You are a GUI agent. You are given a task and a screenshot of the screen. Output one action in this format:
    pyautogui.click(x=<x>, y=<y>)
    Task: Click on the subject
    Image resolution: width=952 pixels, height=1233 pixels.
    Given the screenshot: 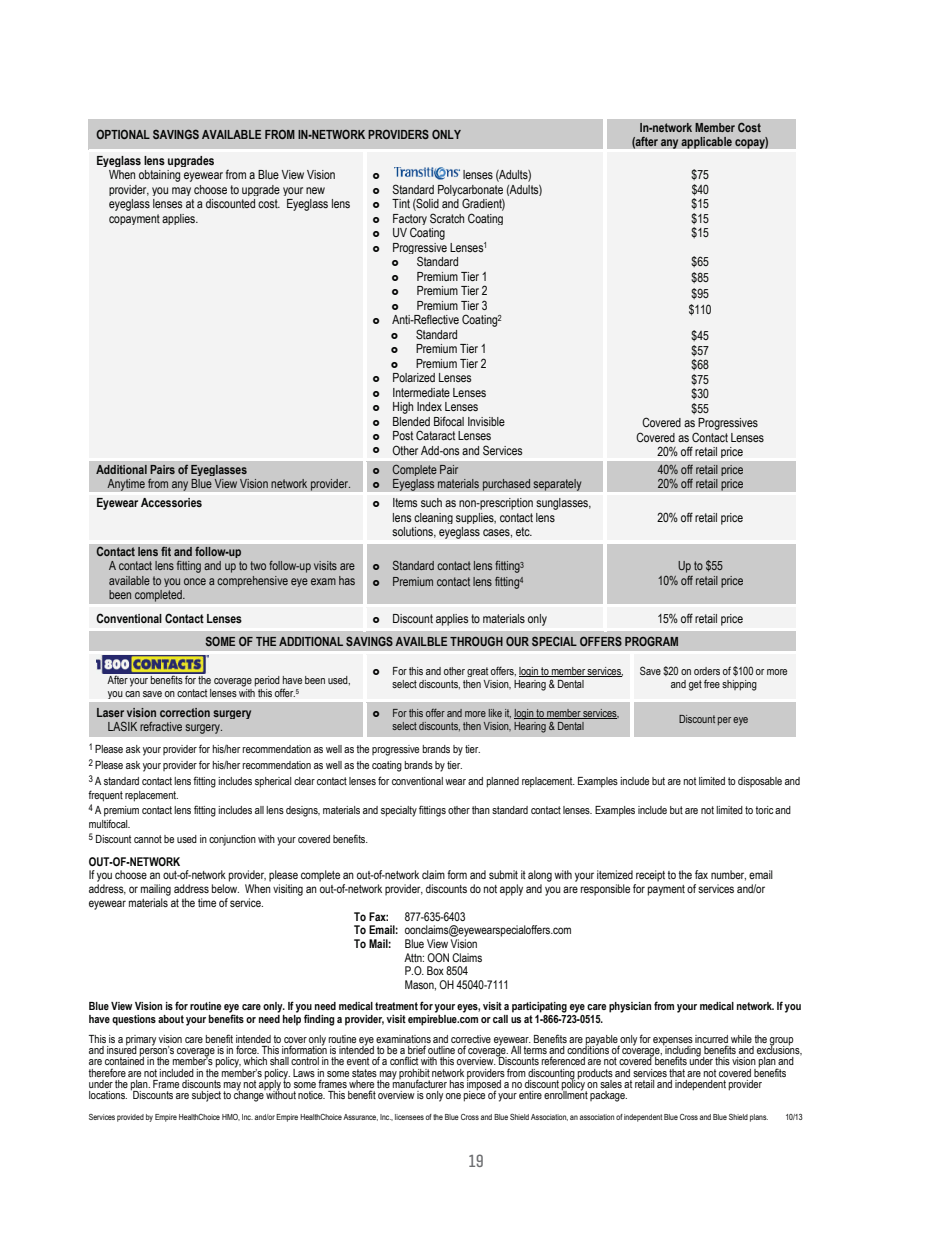 What is the action you would take?
    pyautogui.click(x=206, y=1096)
